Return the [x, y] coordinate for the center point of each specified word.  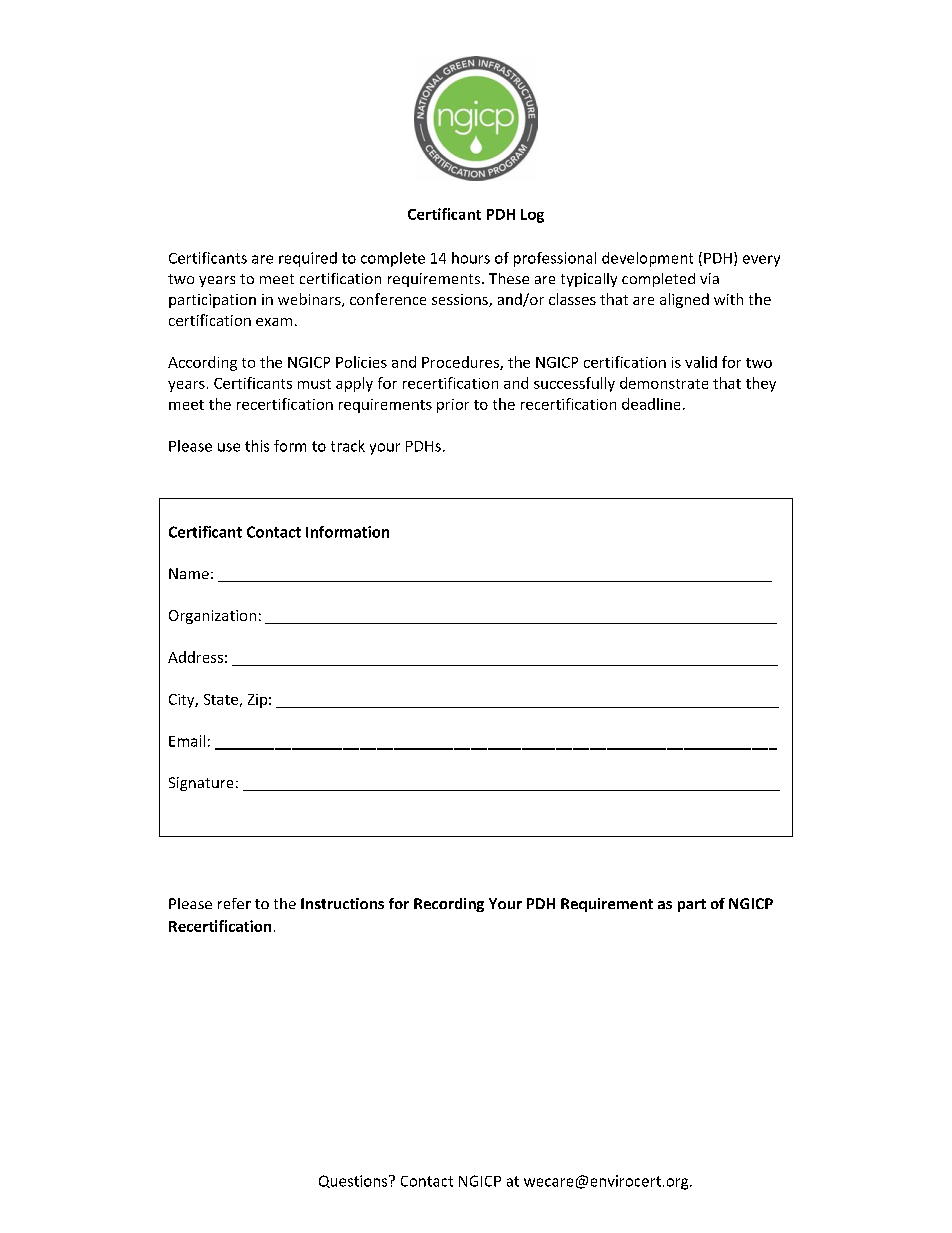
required [308, 259]
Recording [449, 905]
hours [471, 258]
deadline [651, 404]
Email [187, 741]
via [709, 278]
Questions [354, 1181]
